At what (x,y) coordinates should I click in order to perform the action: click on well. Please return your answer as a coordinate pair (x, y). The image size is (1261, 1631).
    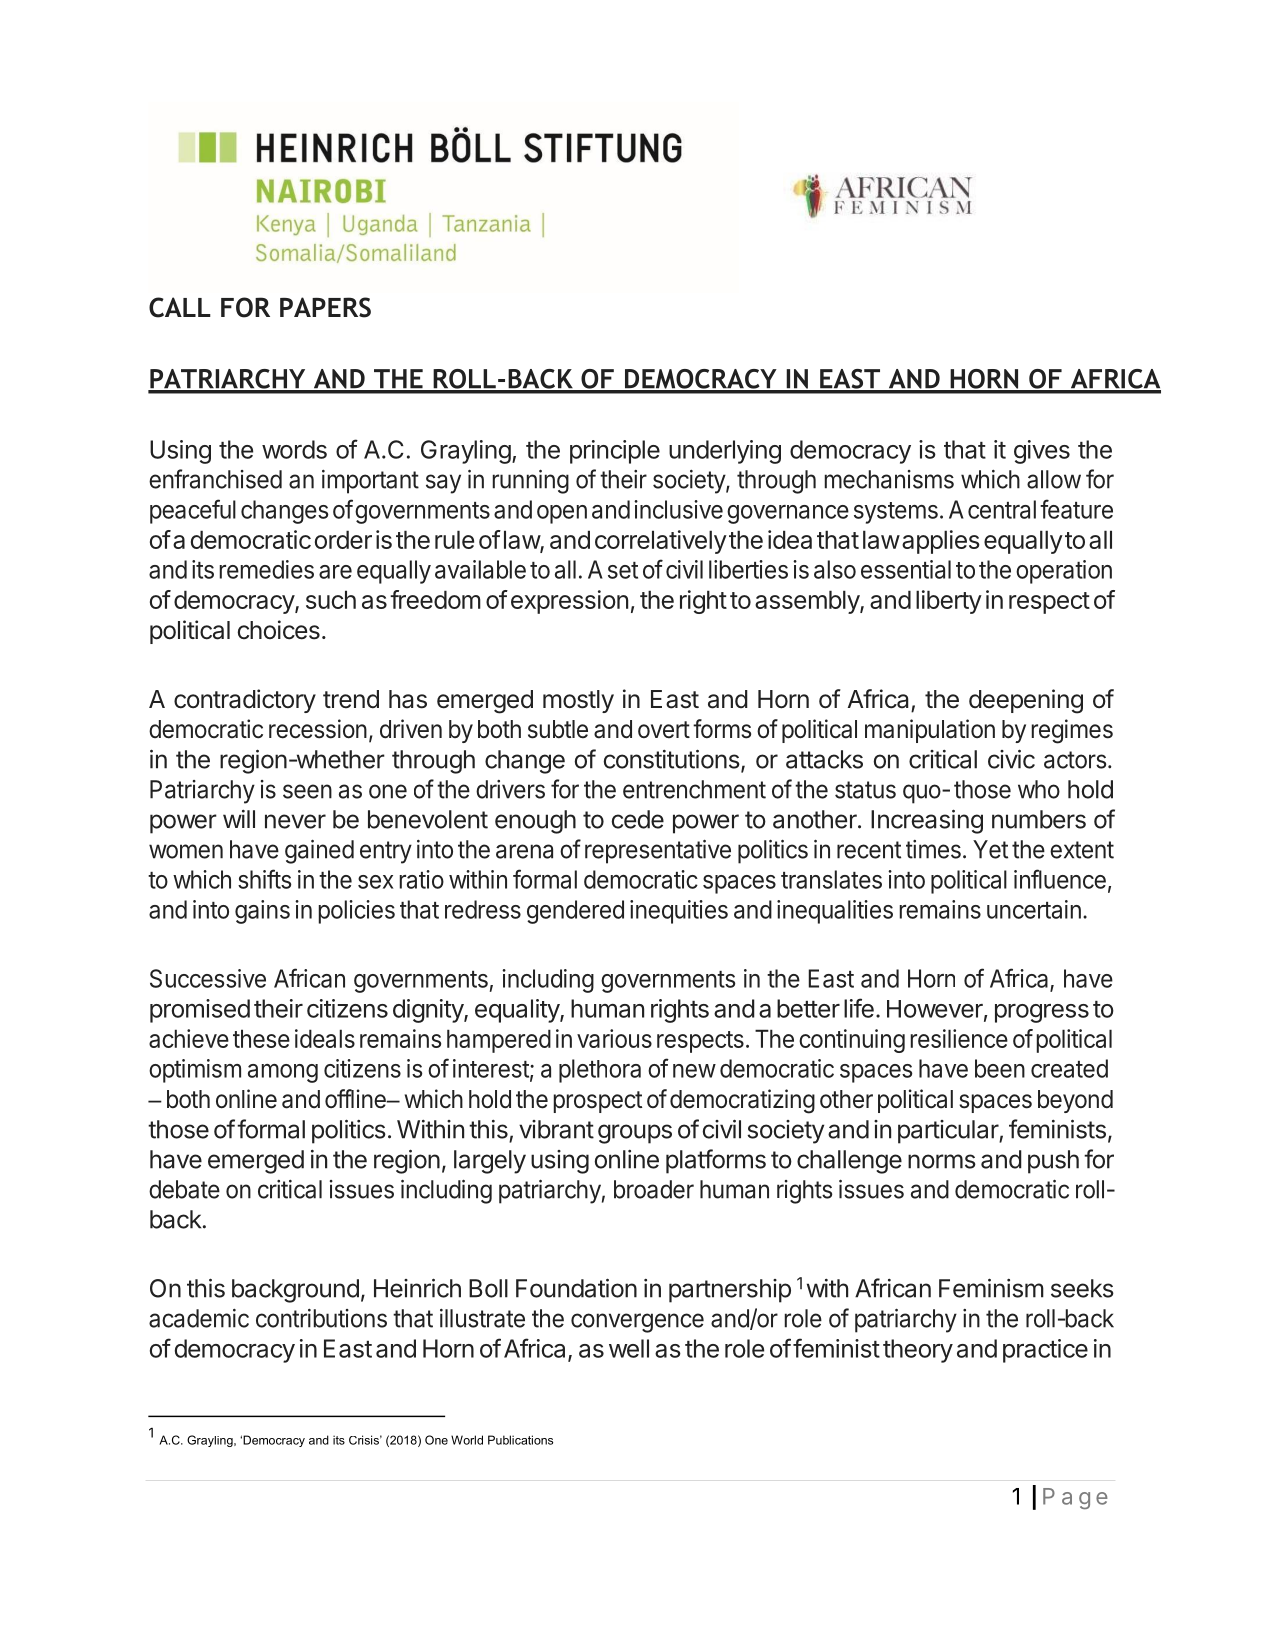
    Looking at the image, I should click on (629, 1348).
